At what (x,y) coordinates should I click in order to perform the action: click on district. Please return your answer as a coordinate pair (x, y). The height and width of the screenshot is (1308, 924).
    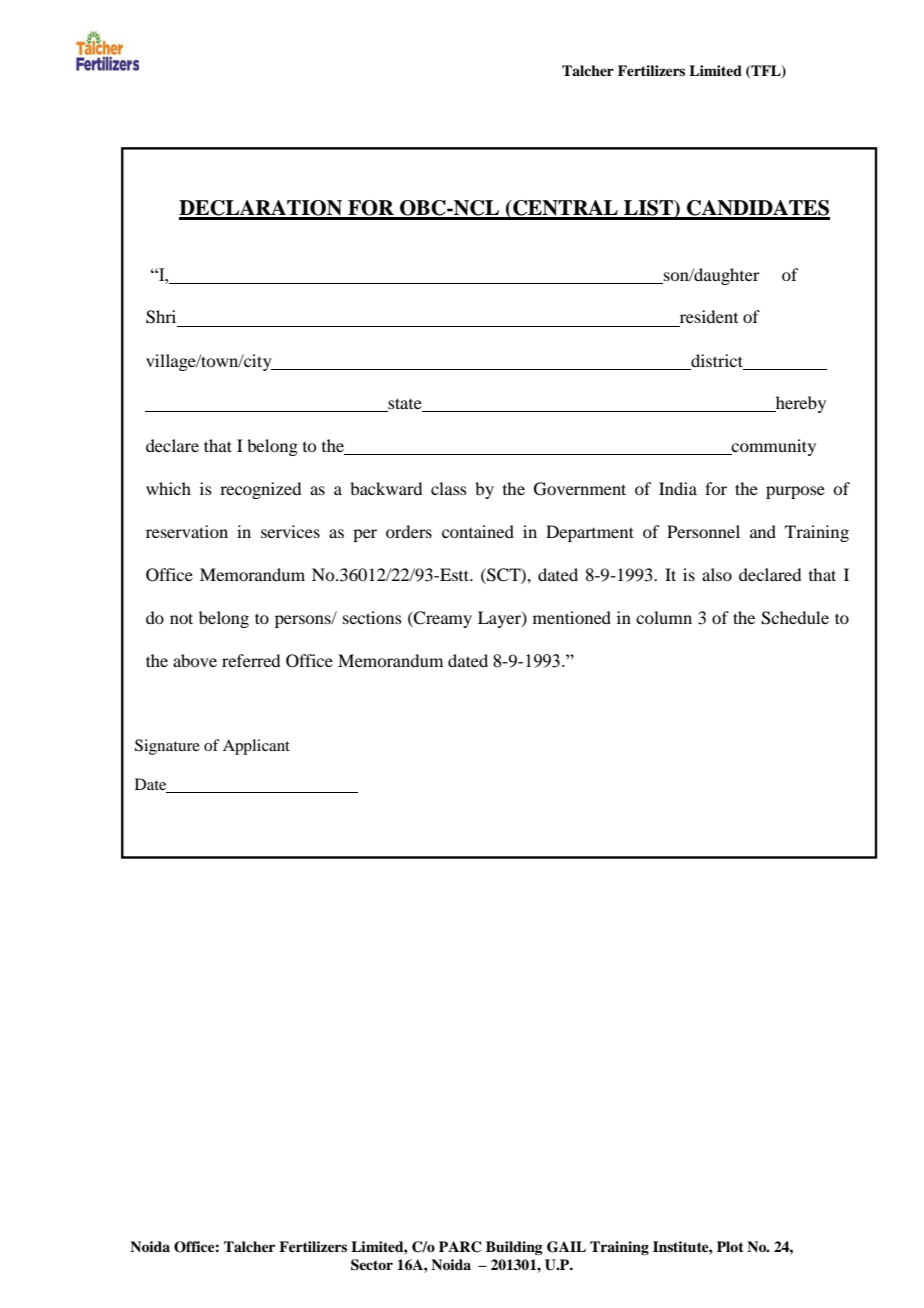
    Looking at the image, I should click on (717, 360).
